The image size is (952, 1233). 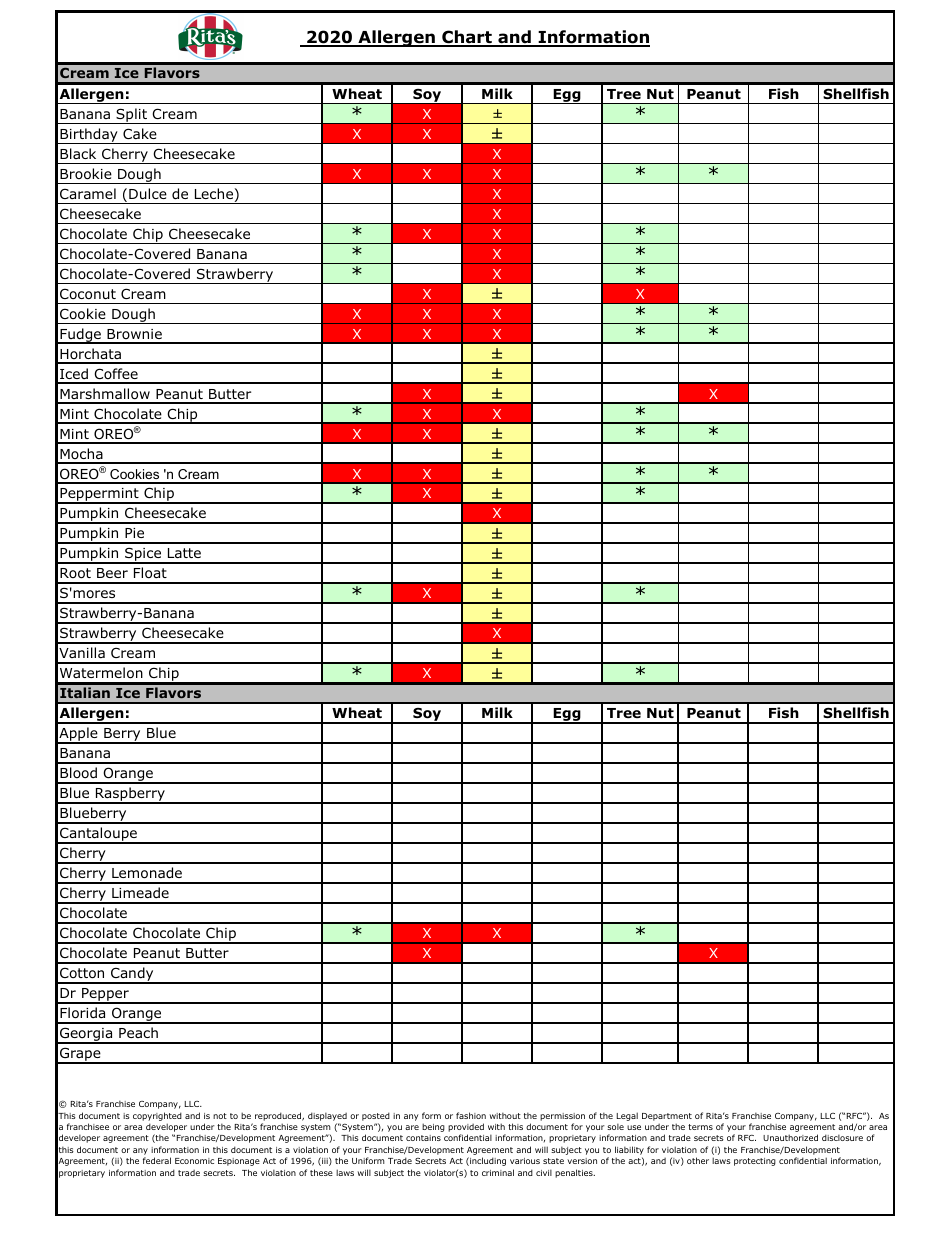 I want to click on federal, so click(x=157, y=1160).
